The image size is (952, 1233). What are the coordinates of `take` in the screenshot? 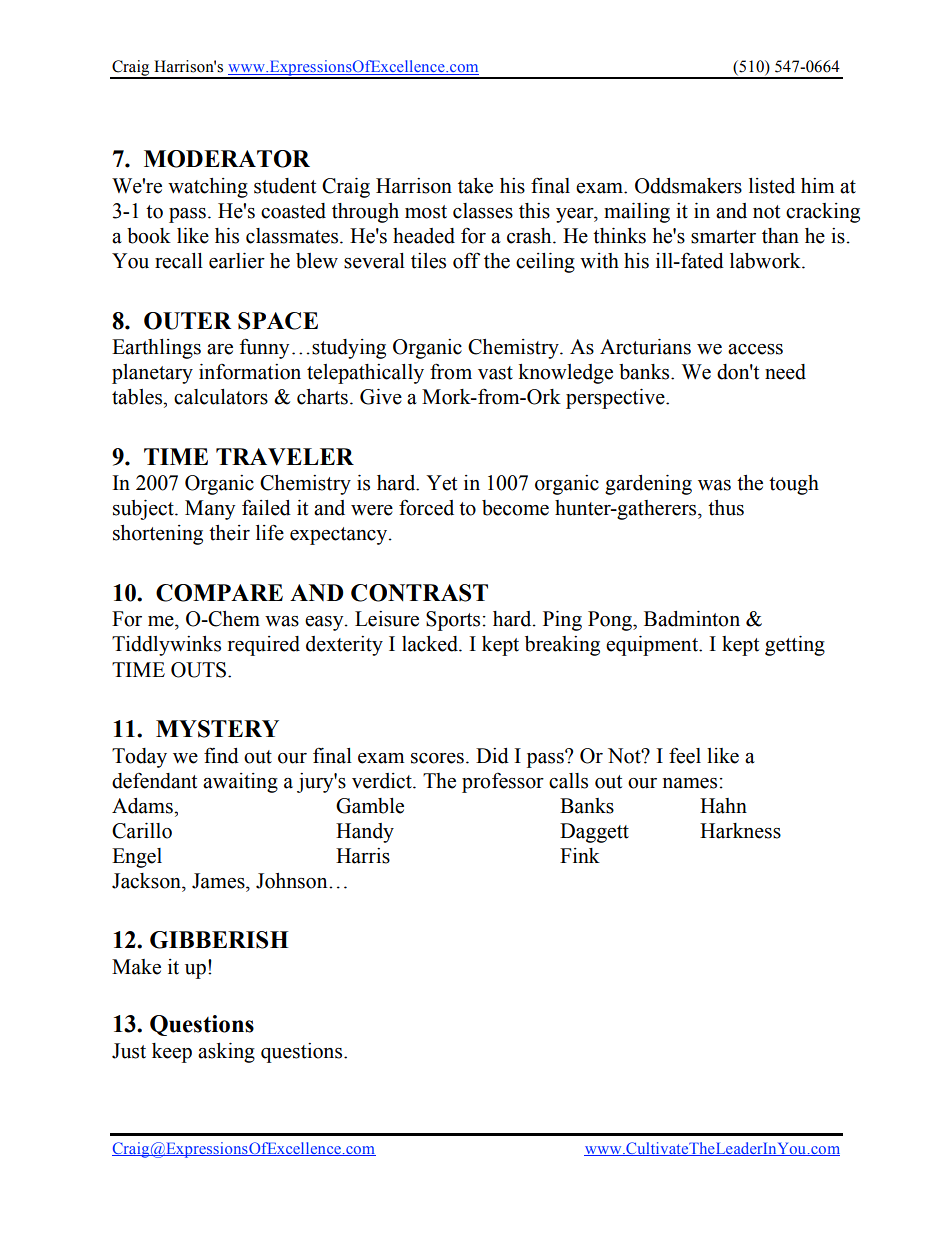 It's located at (475, 186).
